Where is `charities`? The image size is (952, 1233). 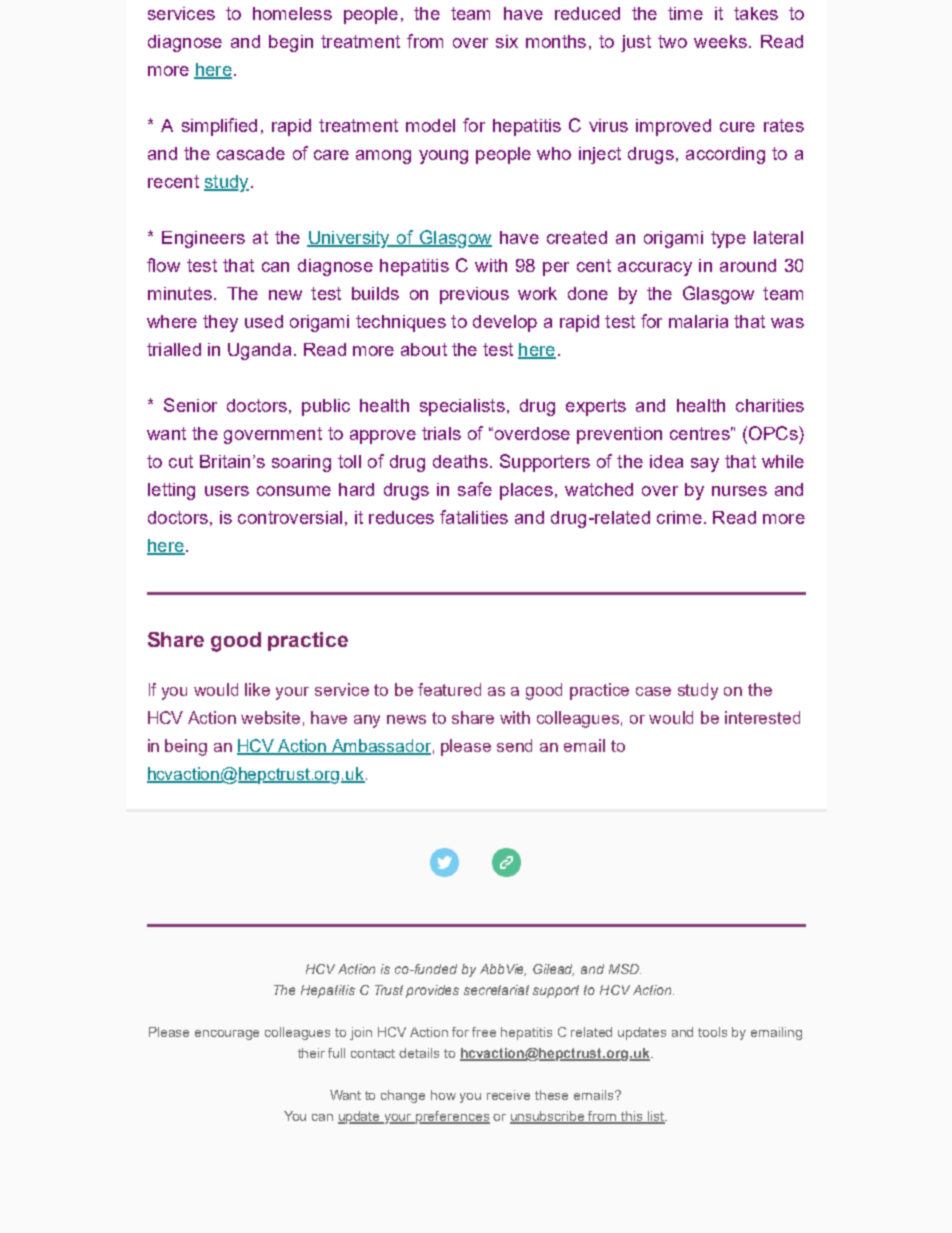
charities is located at coordinates (770, 405).
